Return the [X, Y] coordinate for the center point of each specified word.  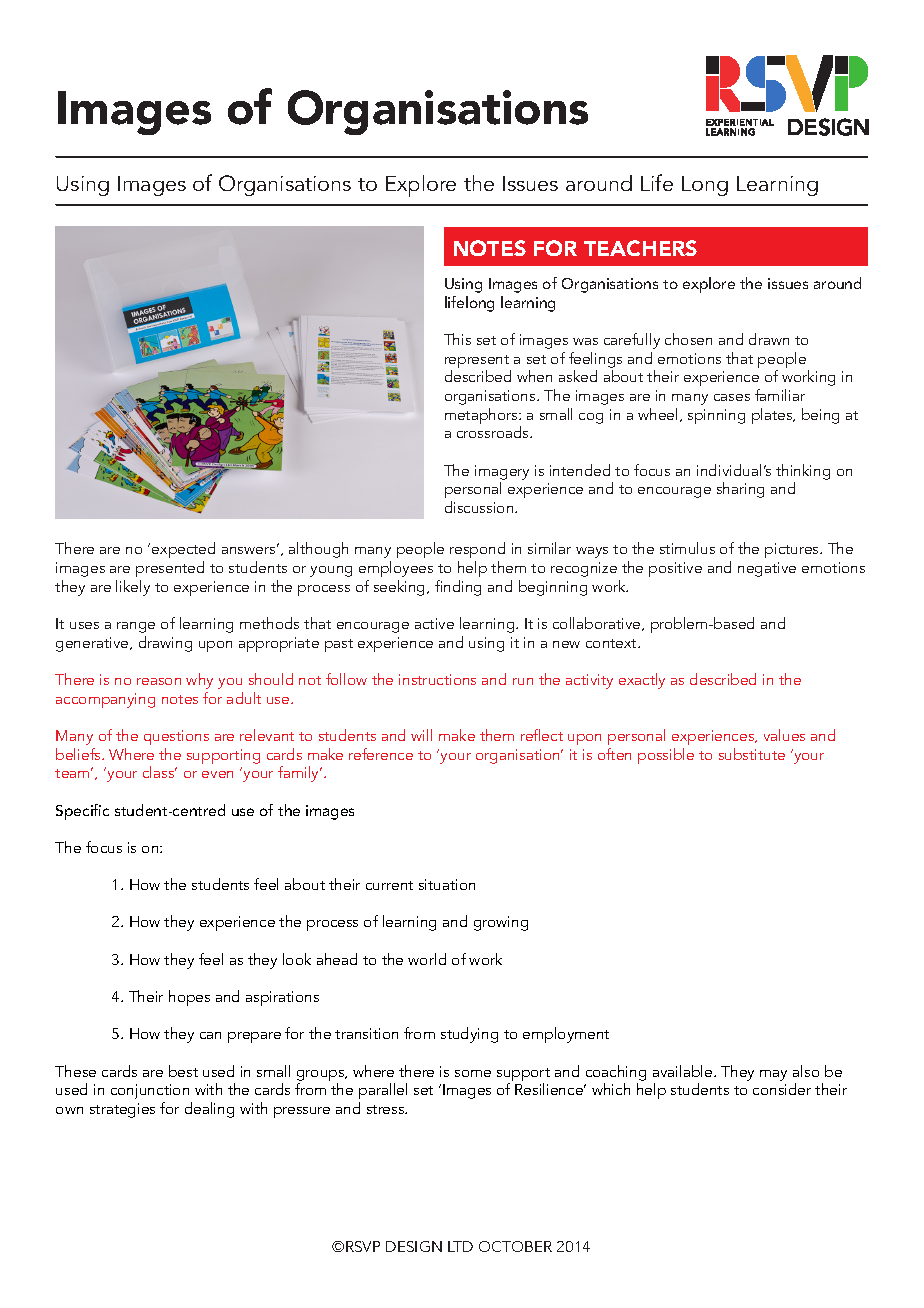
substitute [752, 754]
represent [478, 363]
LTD [460, 1246]
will [421, 735]
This [457, 339]
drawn [769, 339]
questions [176, 737]
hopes [189, 998]
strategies [122, 1110]
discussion [480, 507]
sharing [740, 490]
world [427, 959]
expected [183, 552]
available [684, 1071]
